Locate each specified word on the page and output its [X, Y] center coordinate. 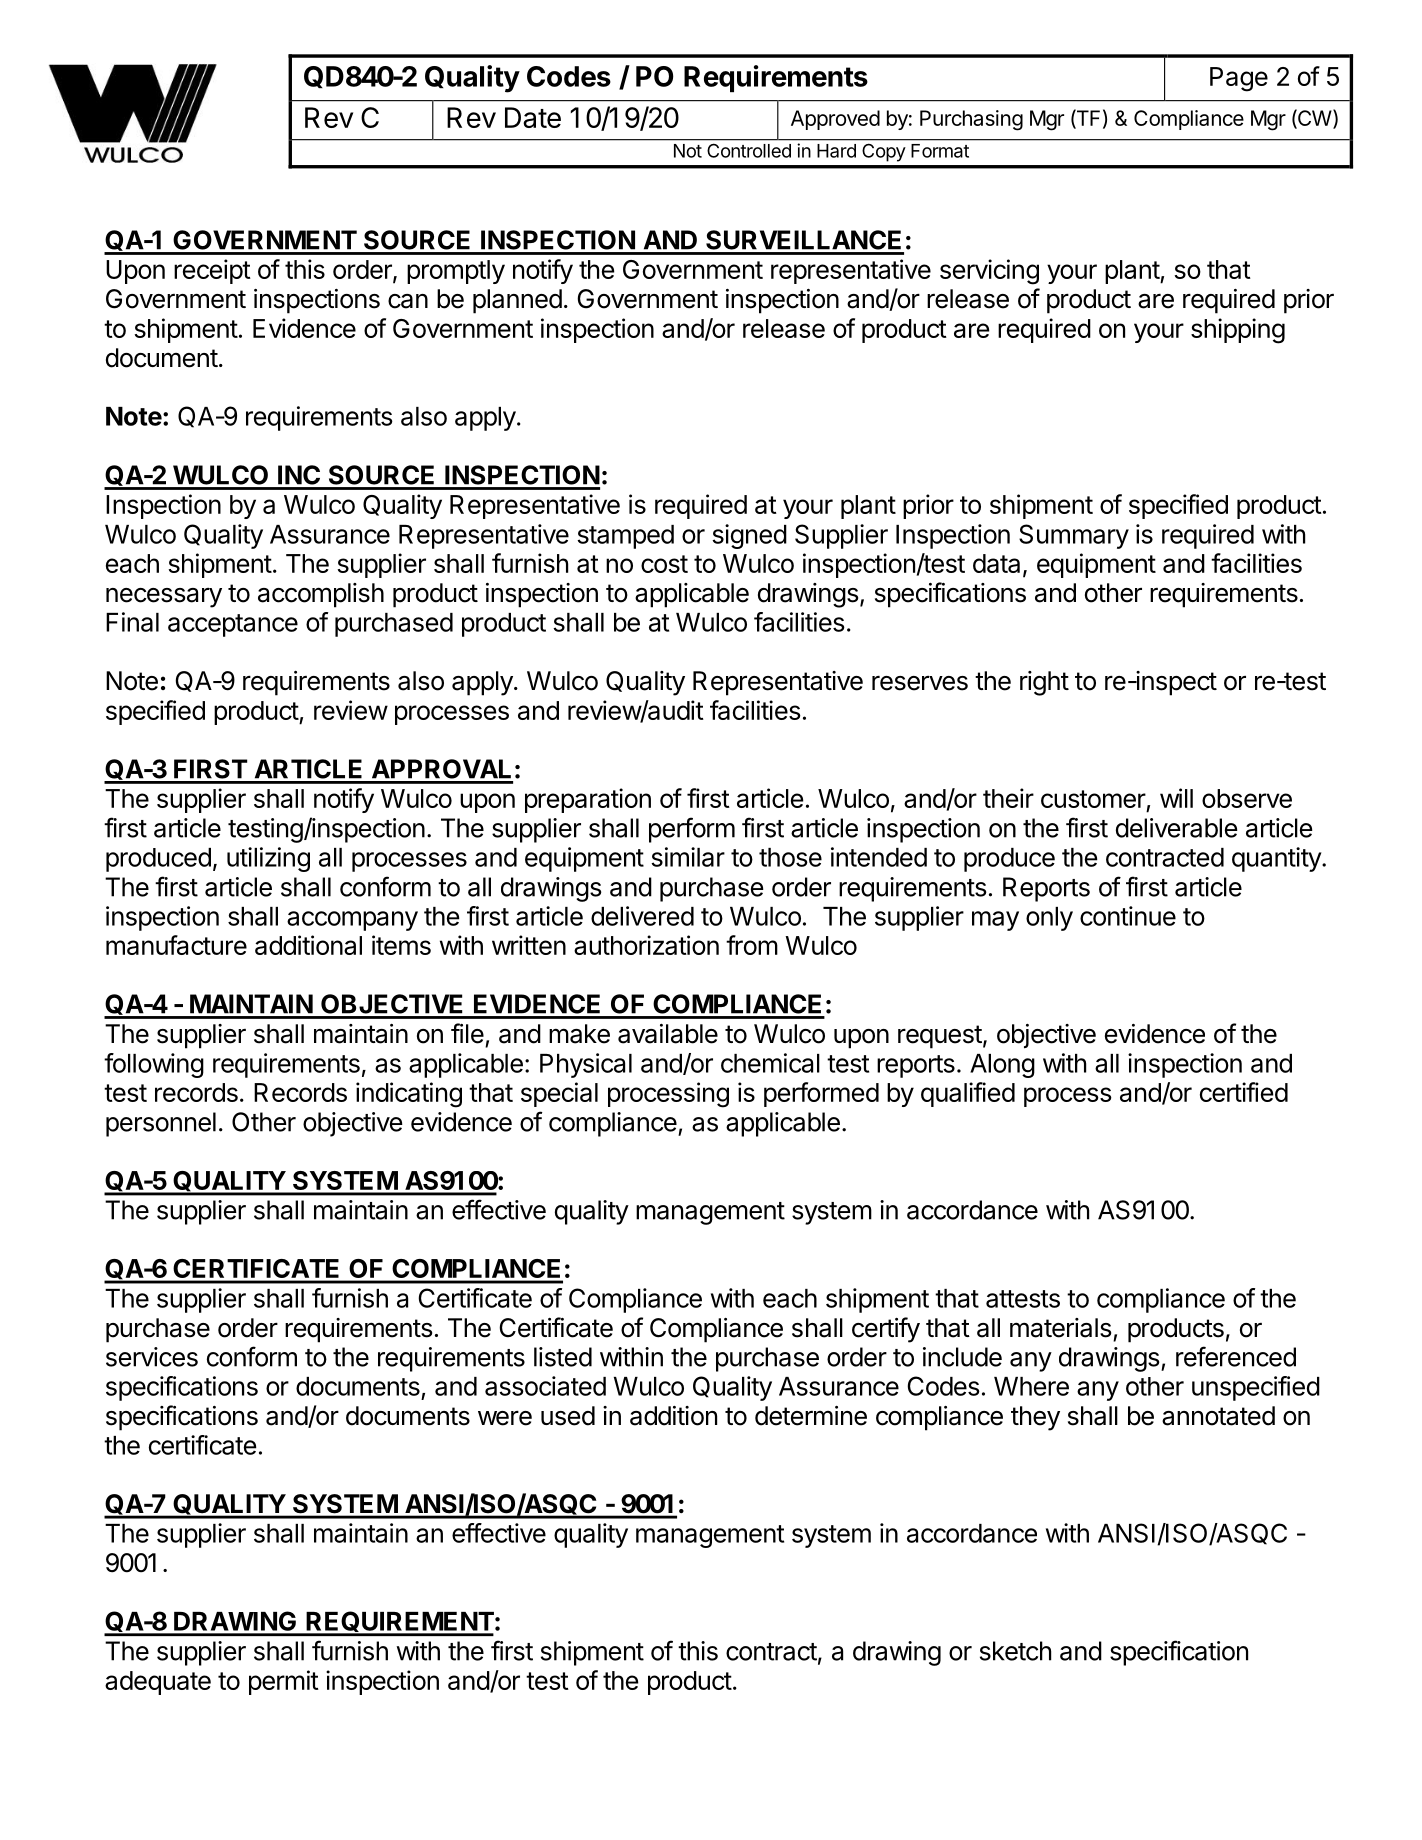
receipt [212, 271]
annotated [1218, 1416]
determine [811, 1416]
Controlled [749, 151]
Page [1239, 79]
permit [284, 1682]
